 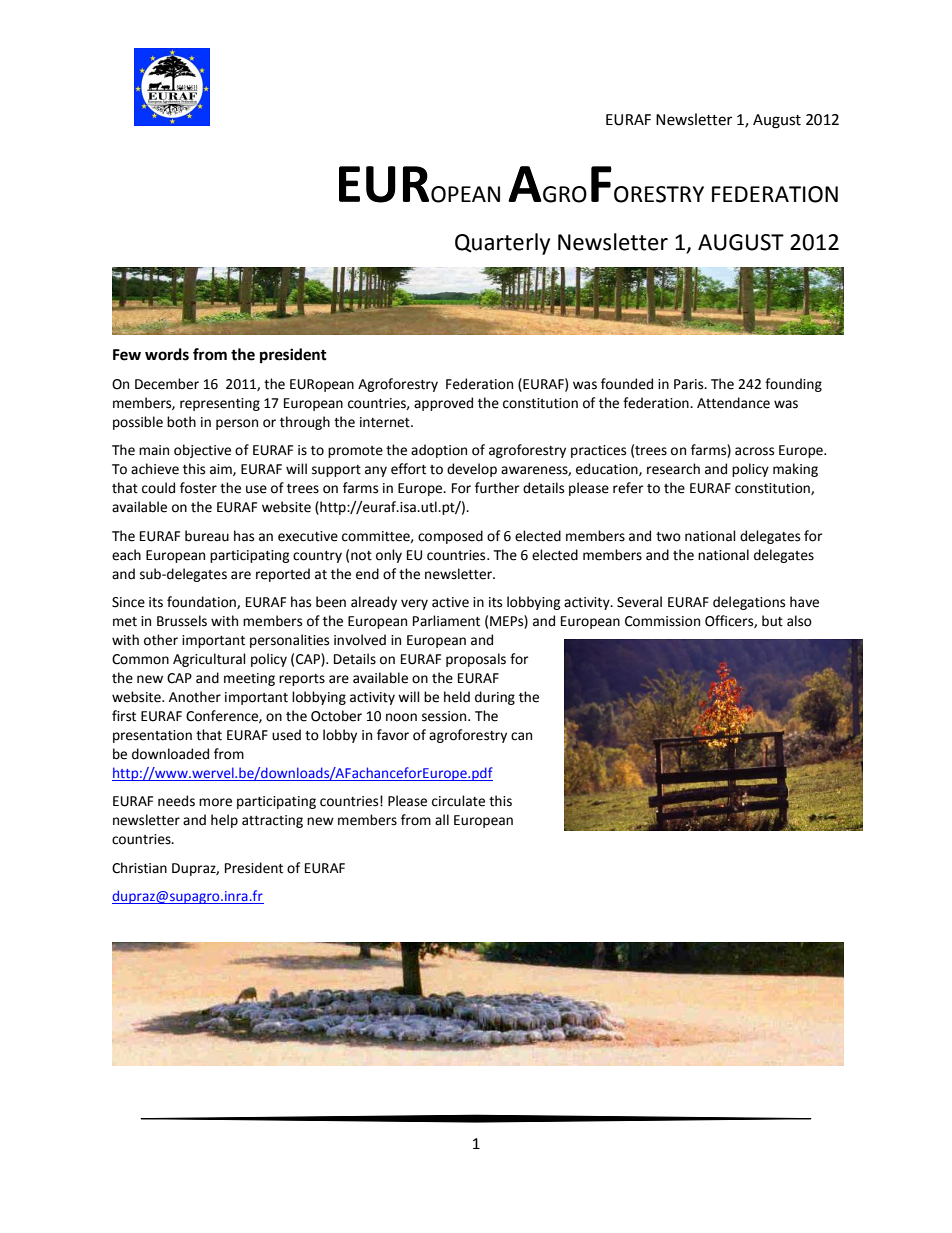 I want to click on develop, so click(x=472, y=470).
